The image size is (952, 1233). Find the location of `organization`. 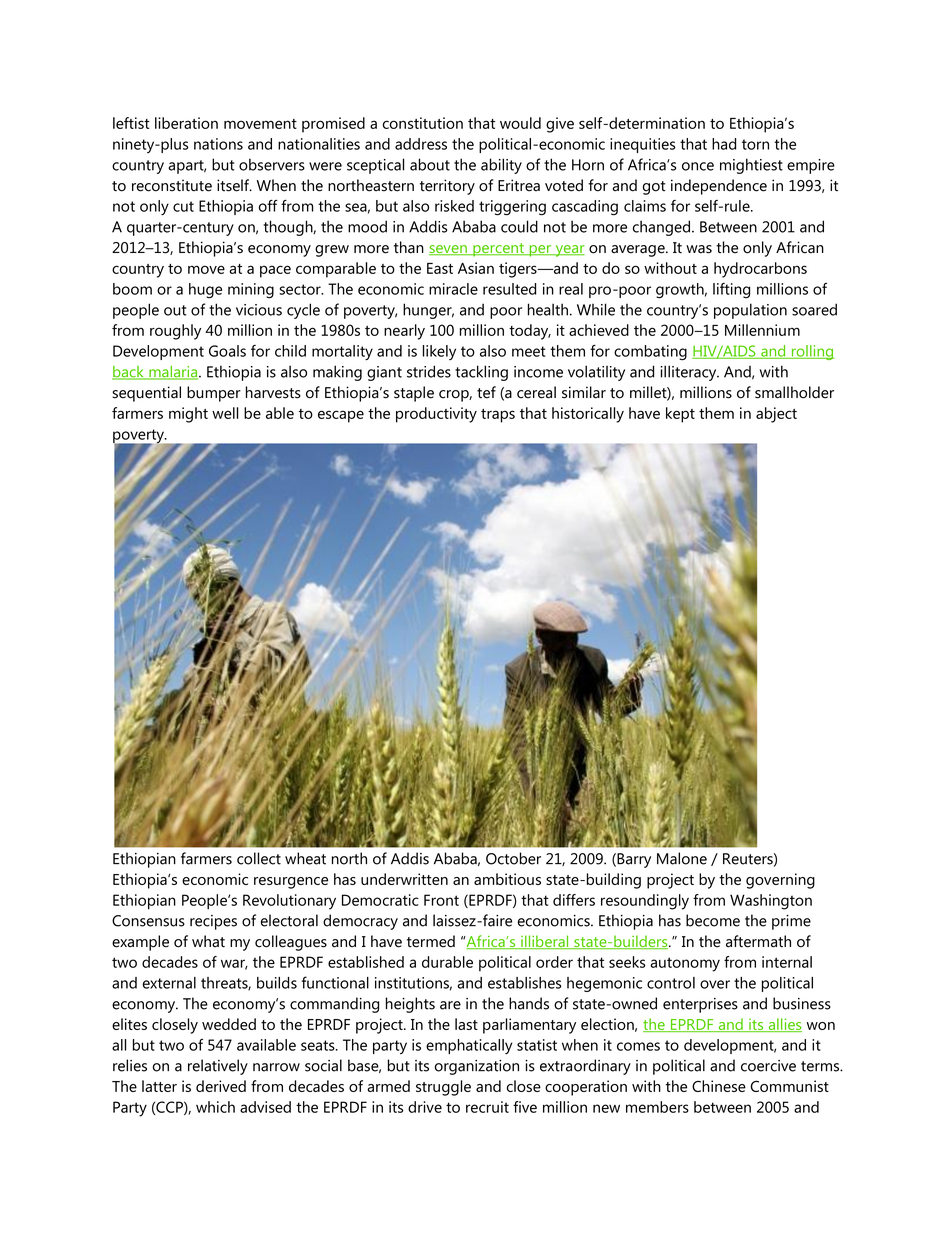

organization is located at coordinates (477, 1067).
